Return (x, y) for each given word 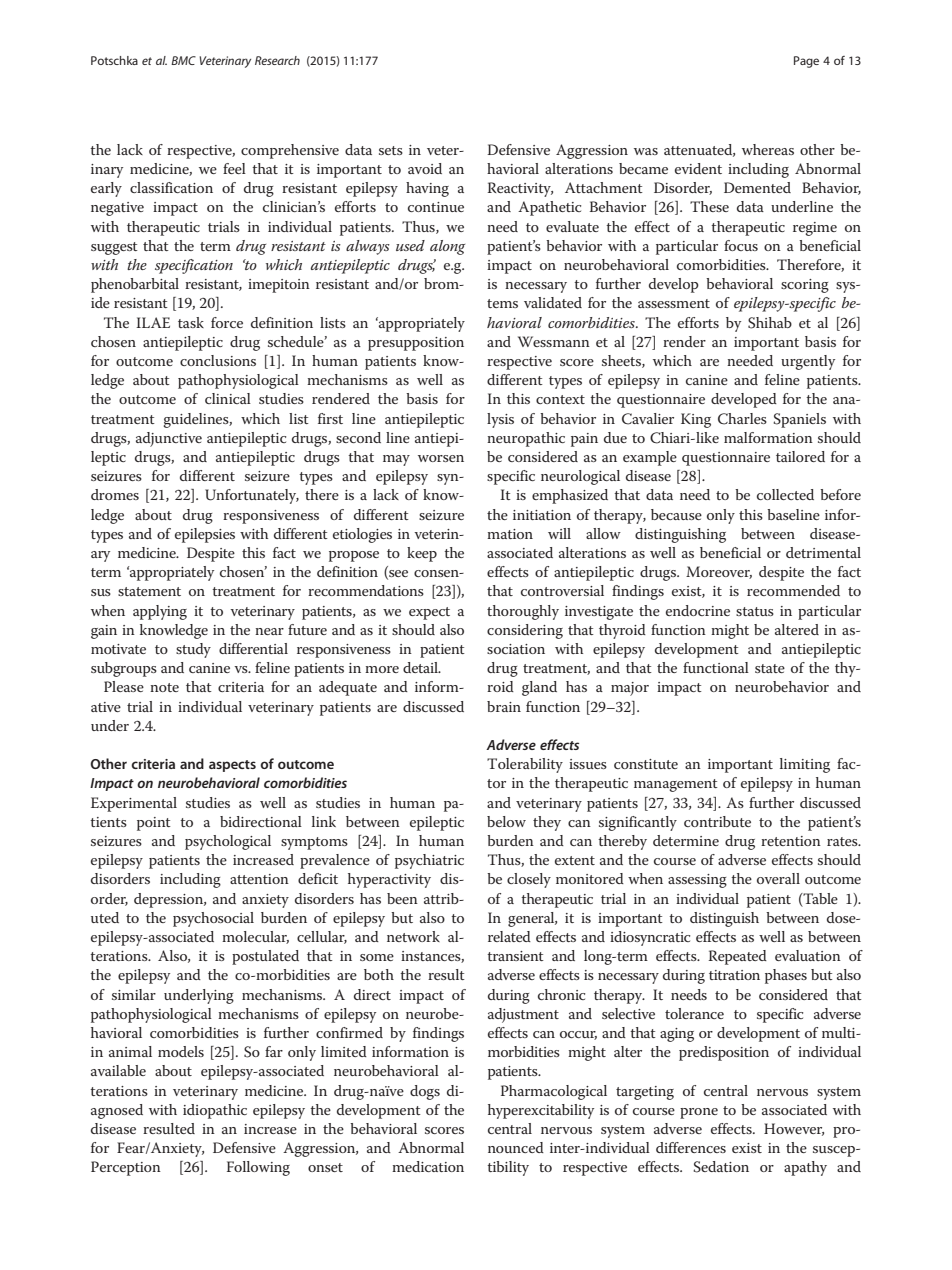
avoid (425, 168)
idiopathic (215, 1111)
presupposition (416, 344)
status (755, 611)
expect (429, 613)
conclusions (218, 360)
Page (806, 62)
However (794, 1129)
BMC (183, 60)
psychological (228, 842)
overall (778, 878)
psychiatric (429, 861)
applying (160, 612)
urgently (808, 362)
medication (428, 1166)
